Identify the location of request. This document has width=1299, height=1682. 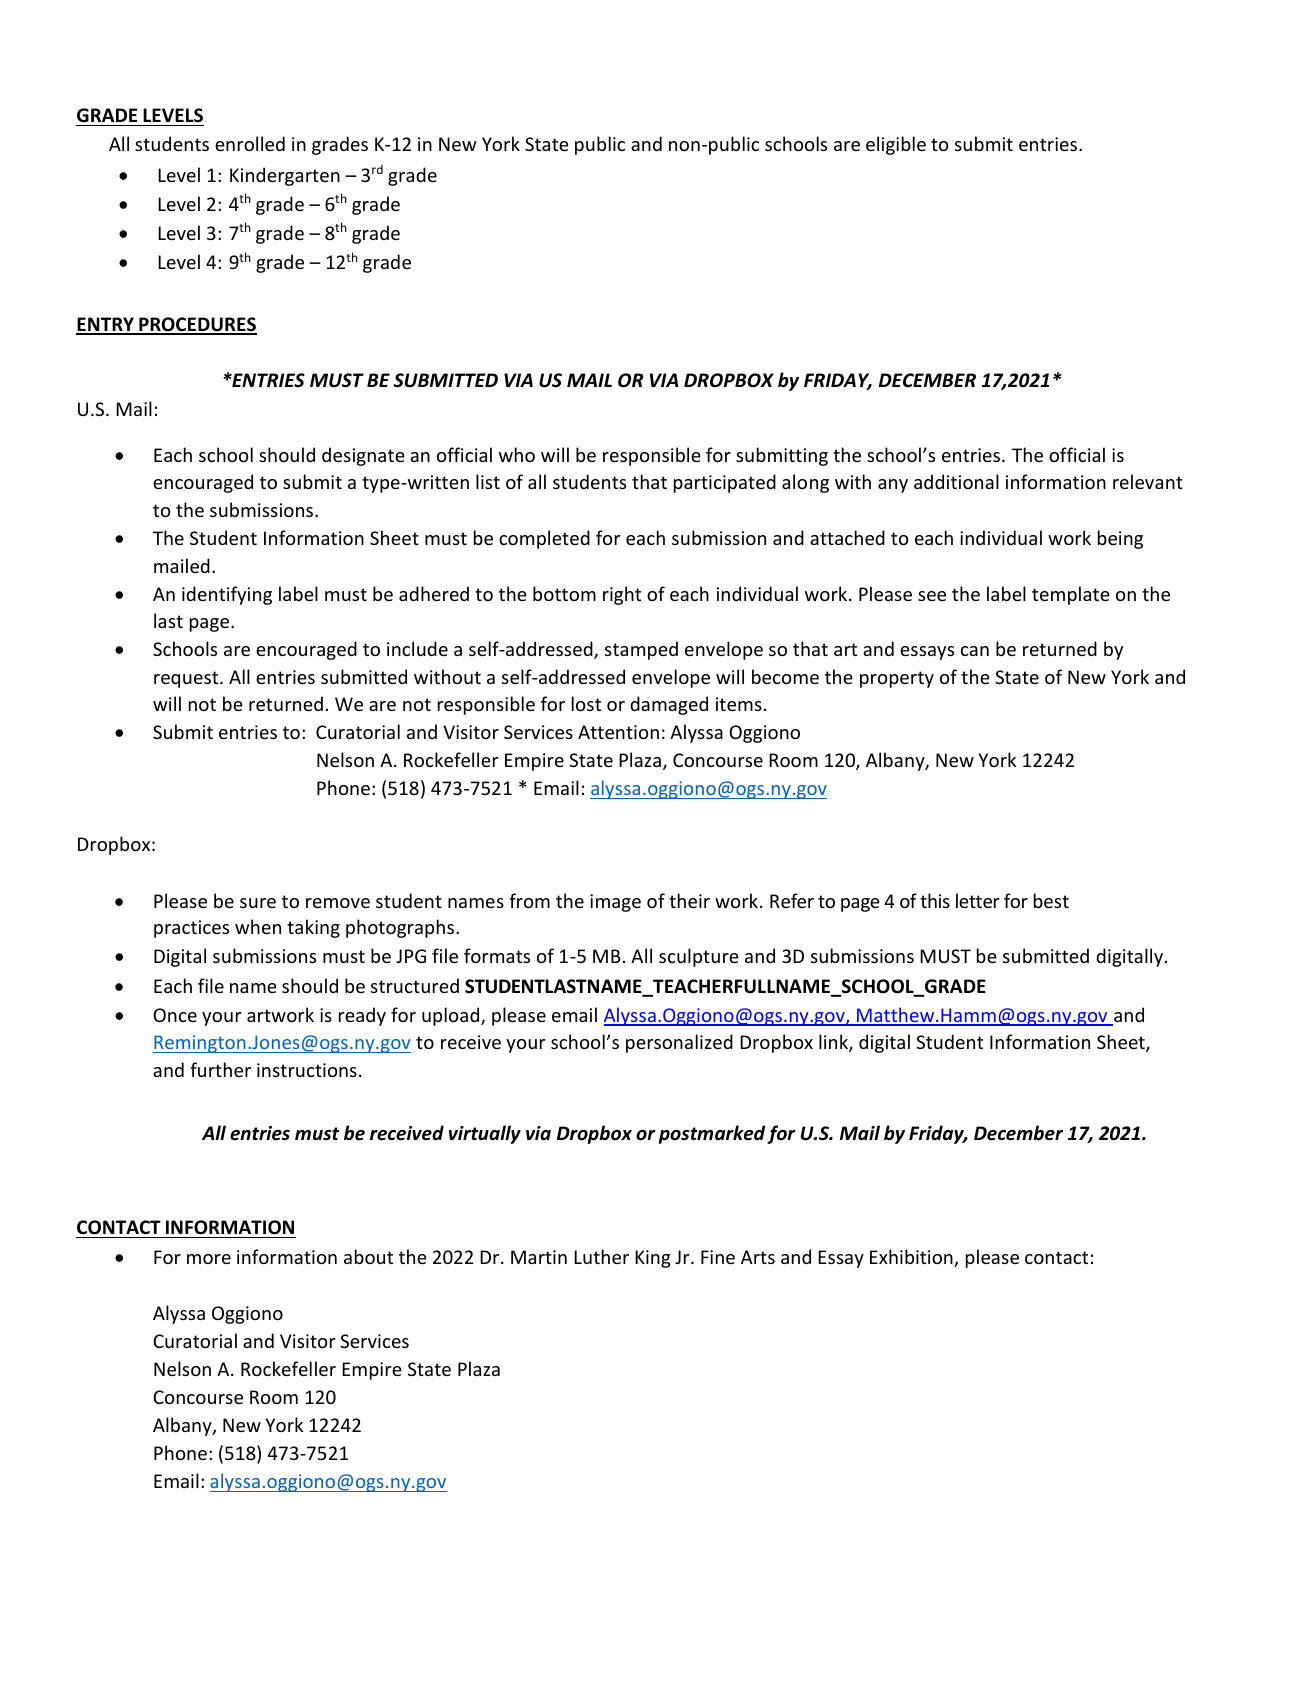
(187, 679).
